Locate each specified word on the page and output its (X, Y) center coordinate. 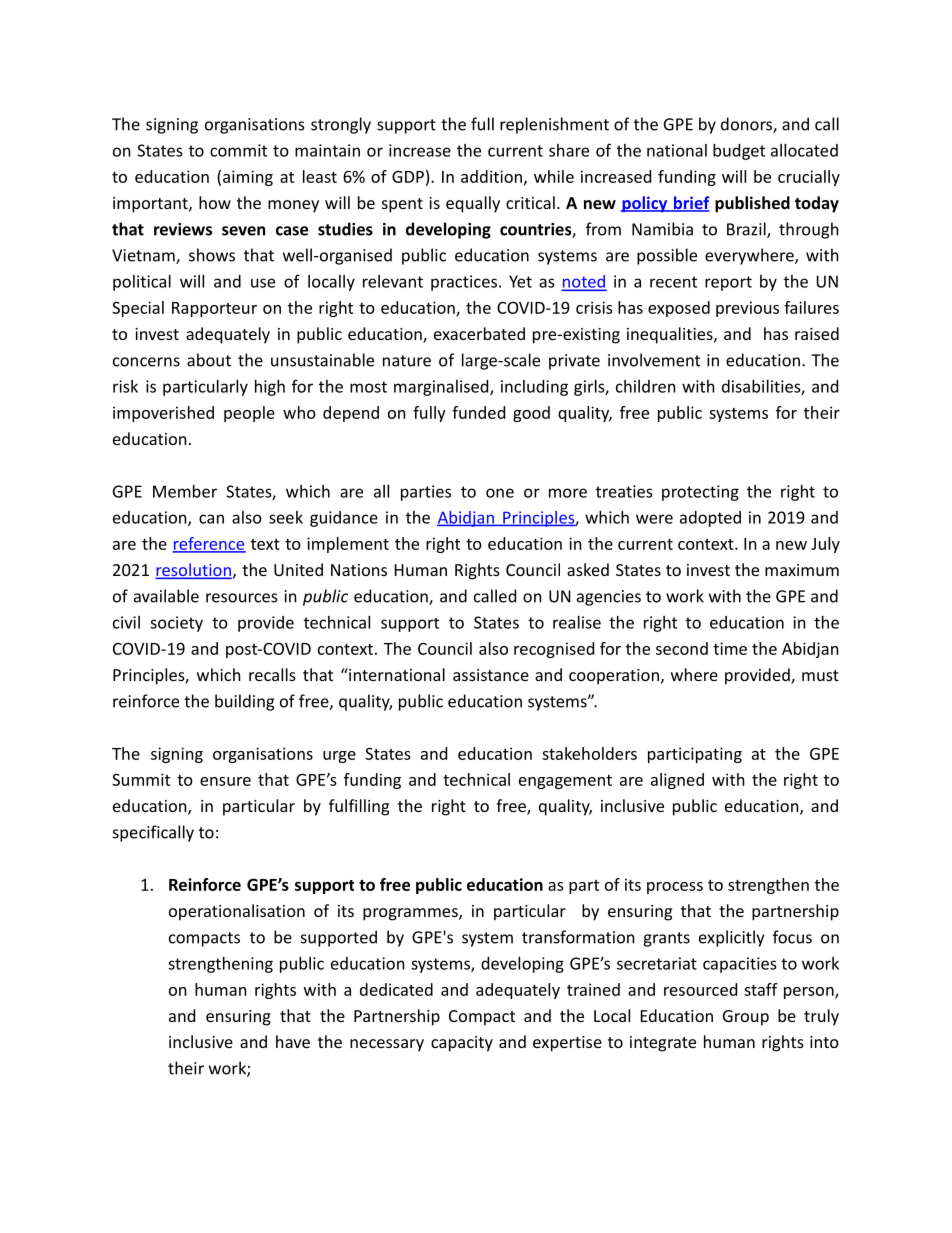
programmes (411, 914)
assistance (491, 675)
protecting (700, 493)
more (568, 493)
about (209, 360)
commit (238, 150)
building (244, 702)
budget (739, 152)
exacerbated (479, 333)
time (730, 648)
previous (747, 309)
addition (491, 176)
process (675, 888)
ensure (225, 781)
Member (185, 491)
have (293, 1041)
